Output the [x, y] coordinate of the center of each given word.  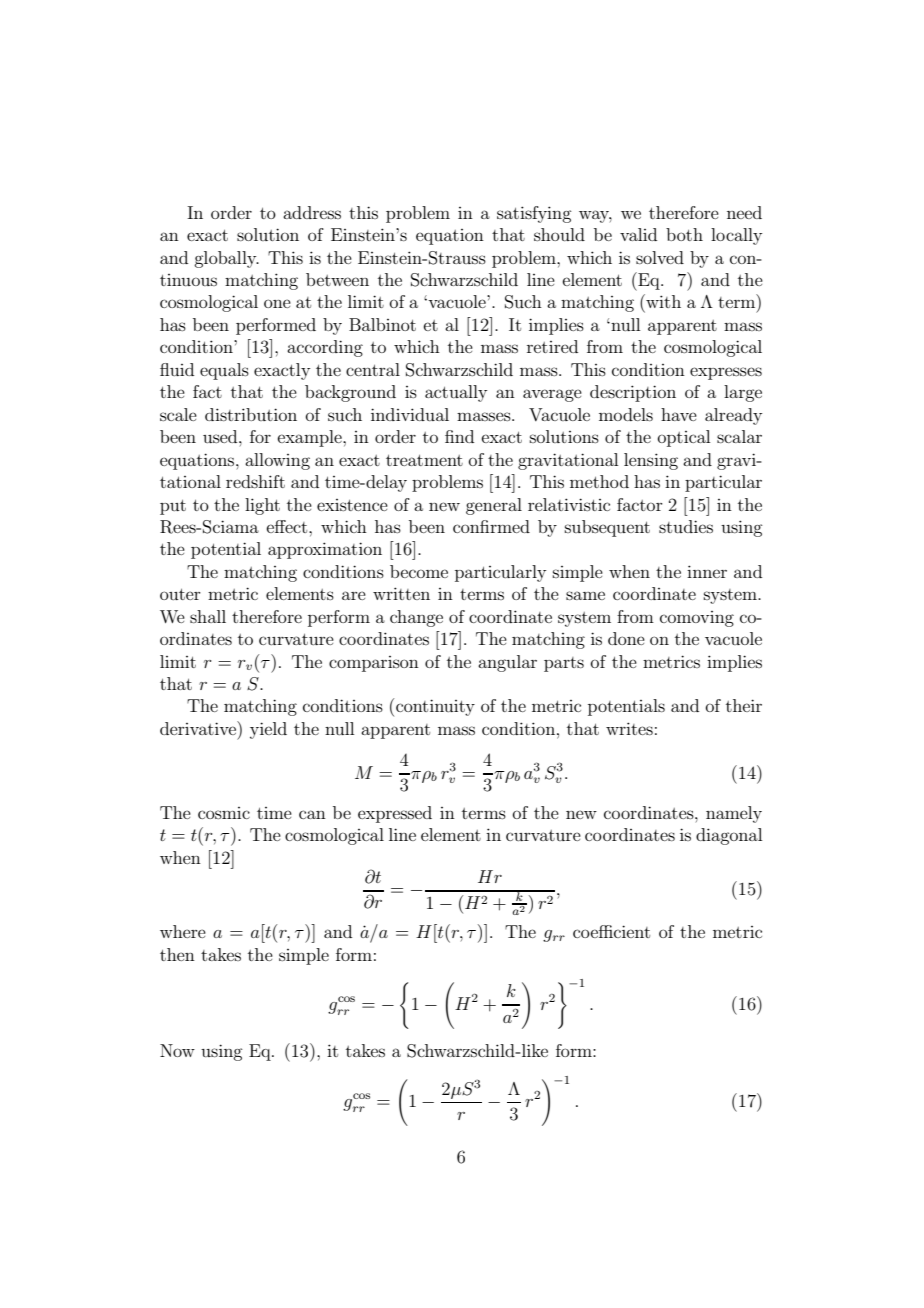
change [416, 618]
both [684, 234]
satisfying [534, 214]
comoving [697, 619]
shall [208, 616]
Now [177, 1050]
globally [226, 259]
